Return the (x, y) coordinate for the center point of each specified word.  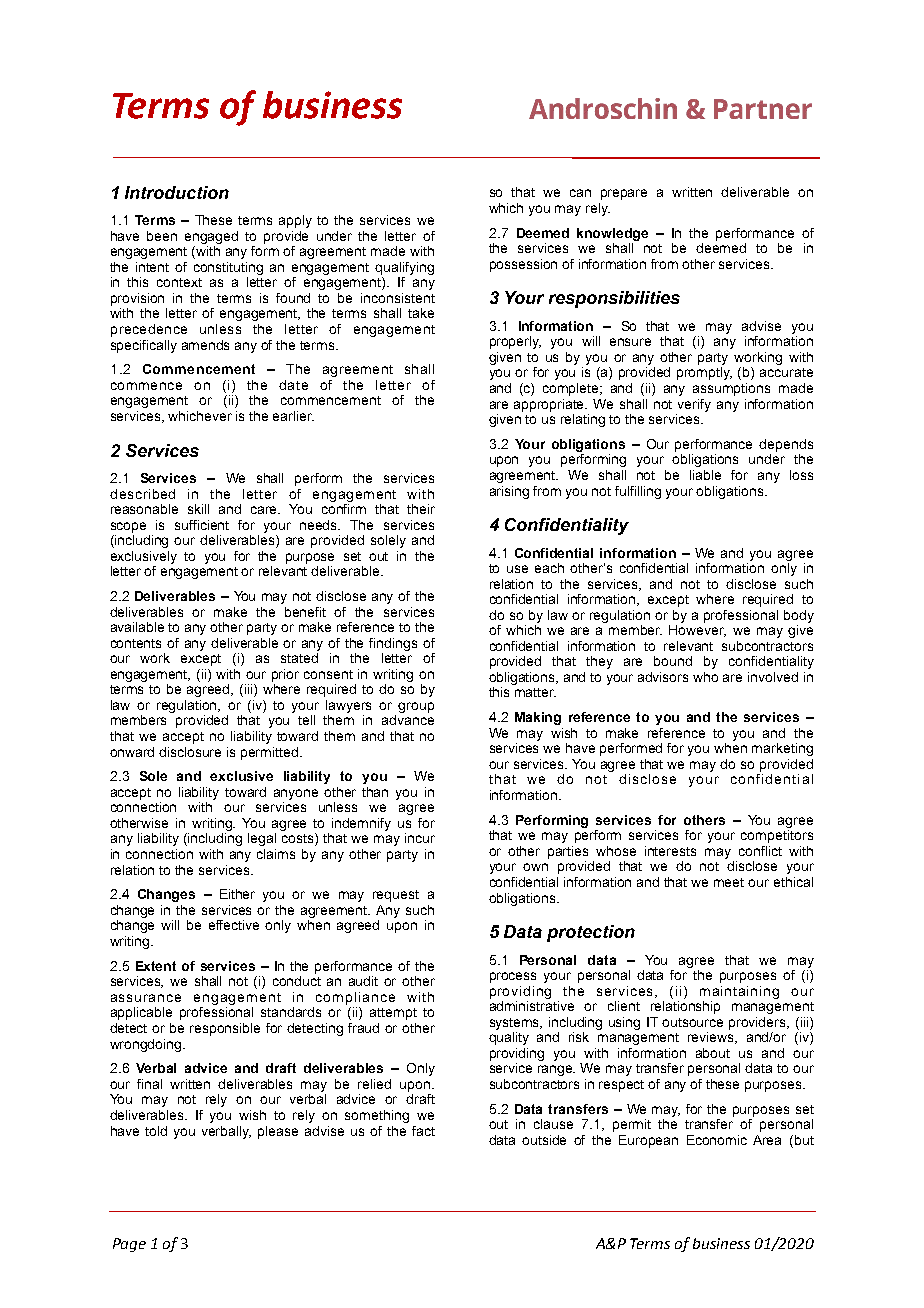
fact (423, 1131)
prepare (624, 194)
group (416, 707)
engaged (211, 237)
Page (129, 1245)
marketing (782, 749)
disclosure (190, 752)
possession (523, 265)
